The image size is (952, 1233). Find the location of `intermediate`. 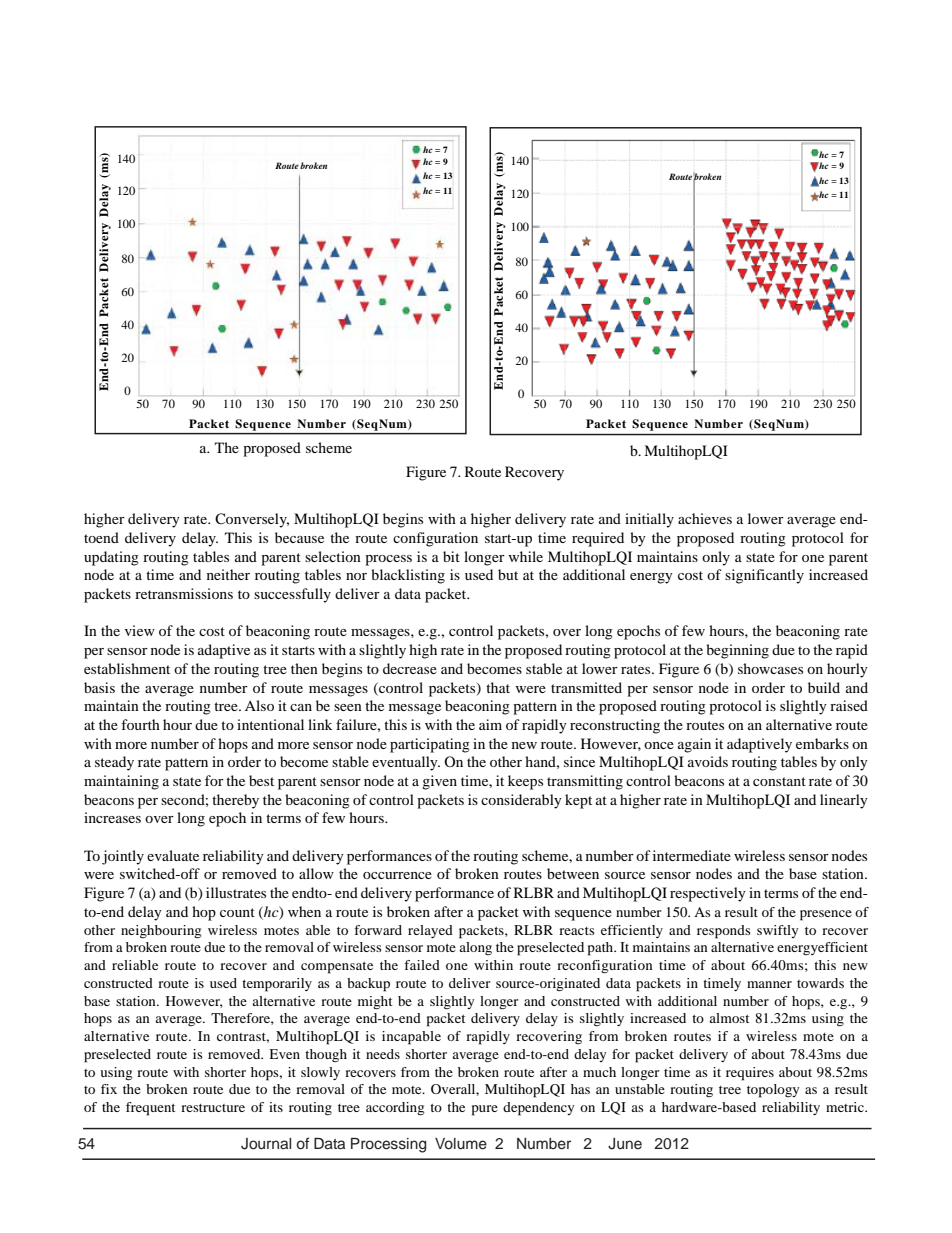

intermediate is located at coordinates (692, 855).
